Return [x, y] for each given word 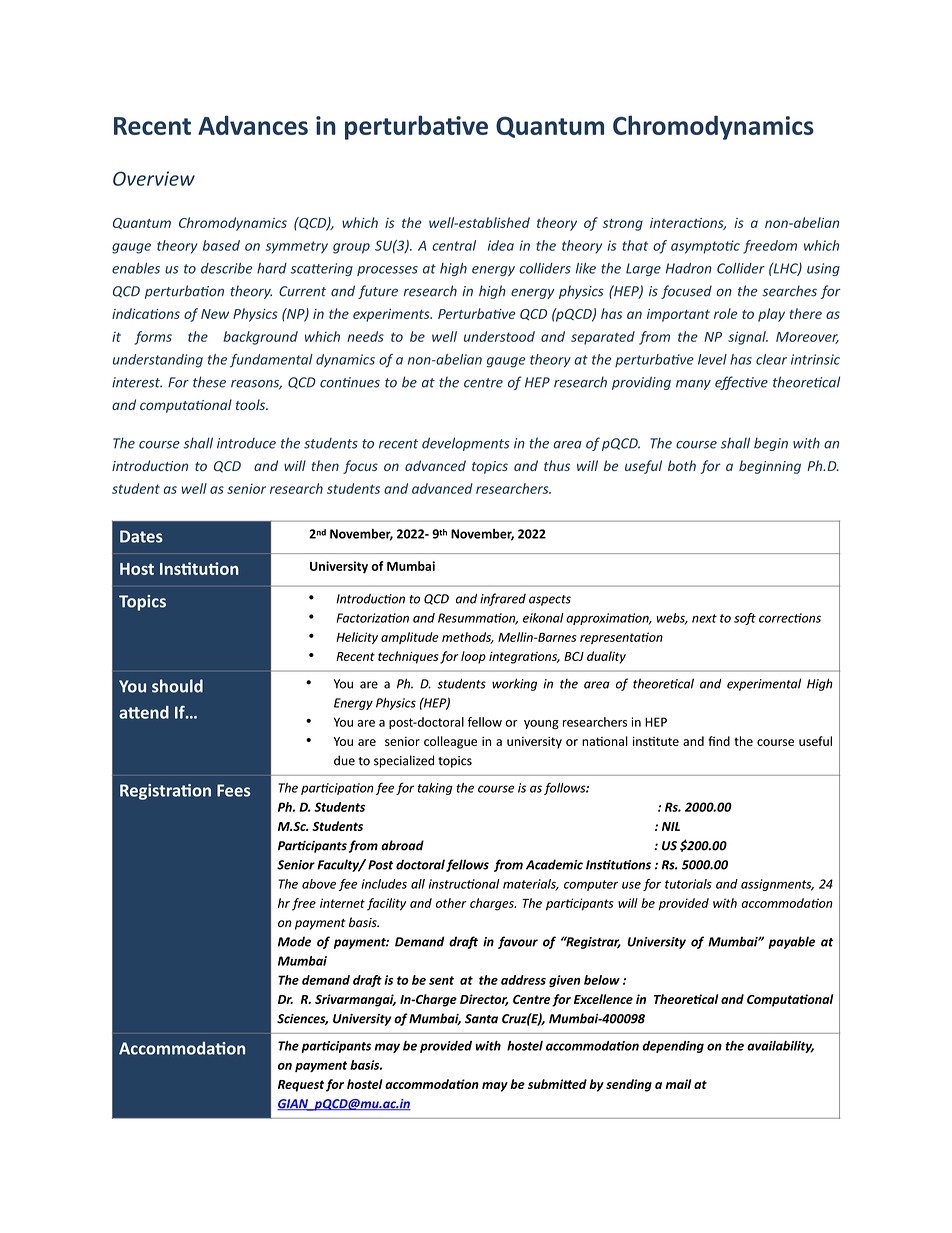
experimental [764, 684]
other [451, 903]
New [215, 314]
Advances [253, 125]
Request [301, 1086]
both [682, 465]
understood [499, 336]
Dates [141, 536]
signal [748, 338]
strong [623, 225]
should [177, 686]
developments [466, 444]
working [514, 684]
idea [501, 245]
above [319, 884]
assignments [777, 885]
